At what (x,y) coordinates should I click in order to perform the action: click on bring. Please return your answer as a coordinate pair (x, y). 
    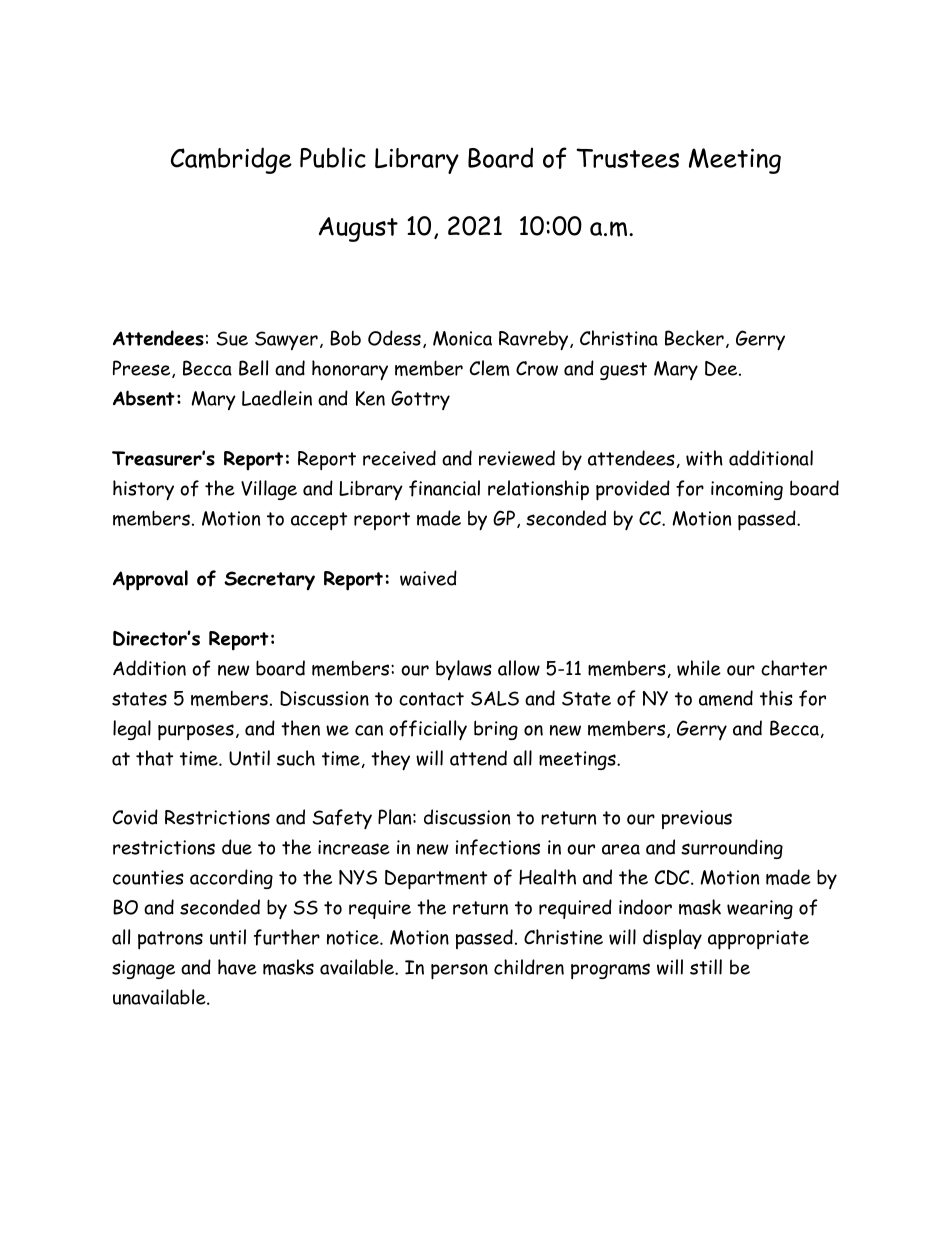
    Looking at the image, I should click on (496, 730).
